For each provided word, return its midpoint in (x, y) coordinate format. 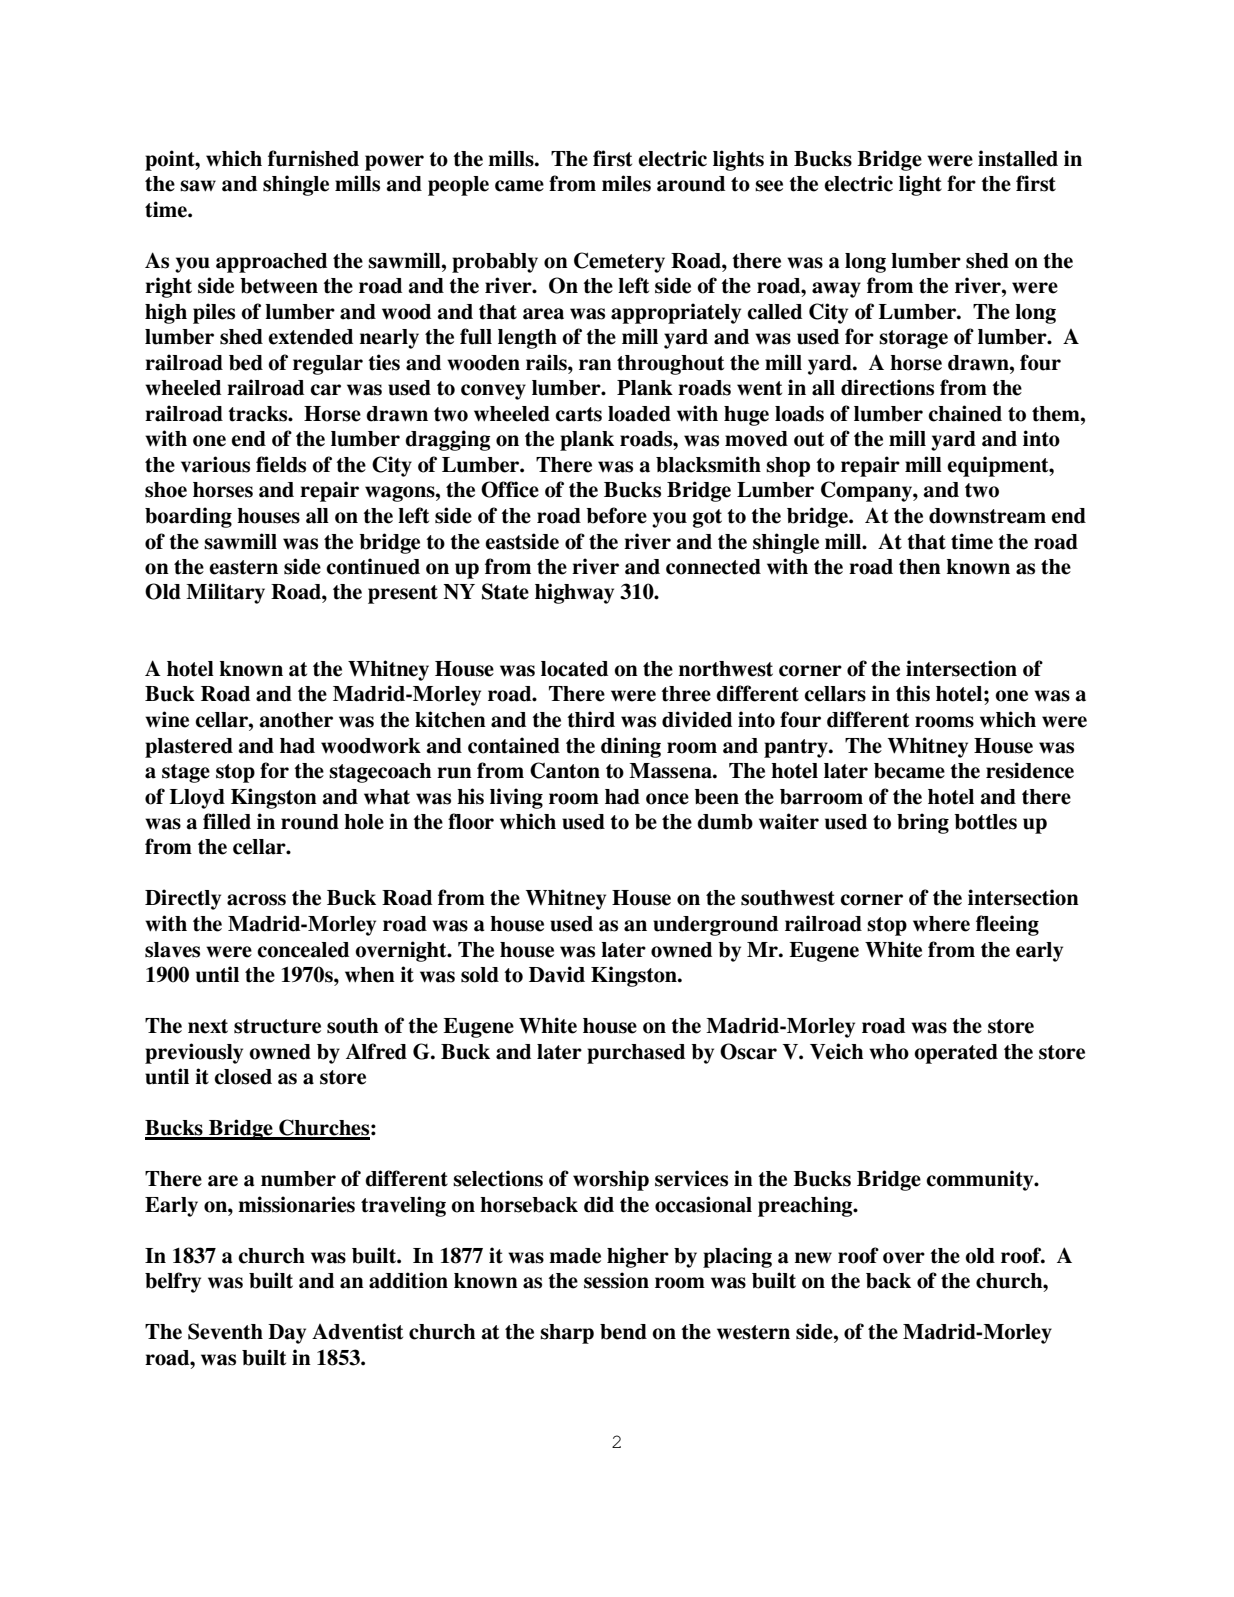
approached (271, 263)
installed (1018, 158)
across (256, 900)
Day (287, 1334)
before (616, 515)
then (920, 567)
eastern (243, 567)
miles (626, 183)
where (941, 924)
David (557, 974)
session (616, 1280)
